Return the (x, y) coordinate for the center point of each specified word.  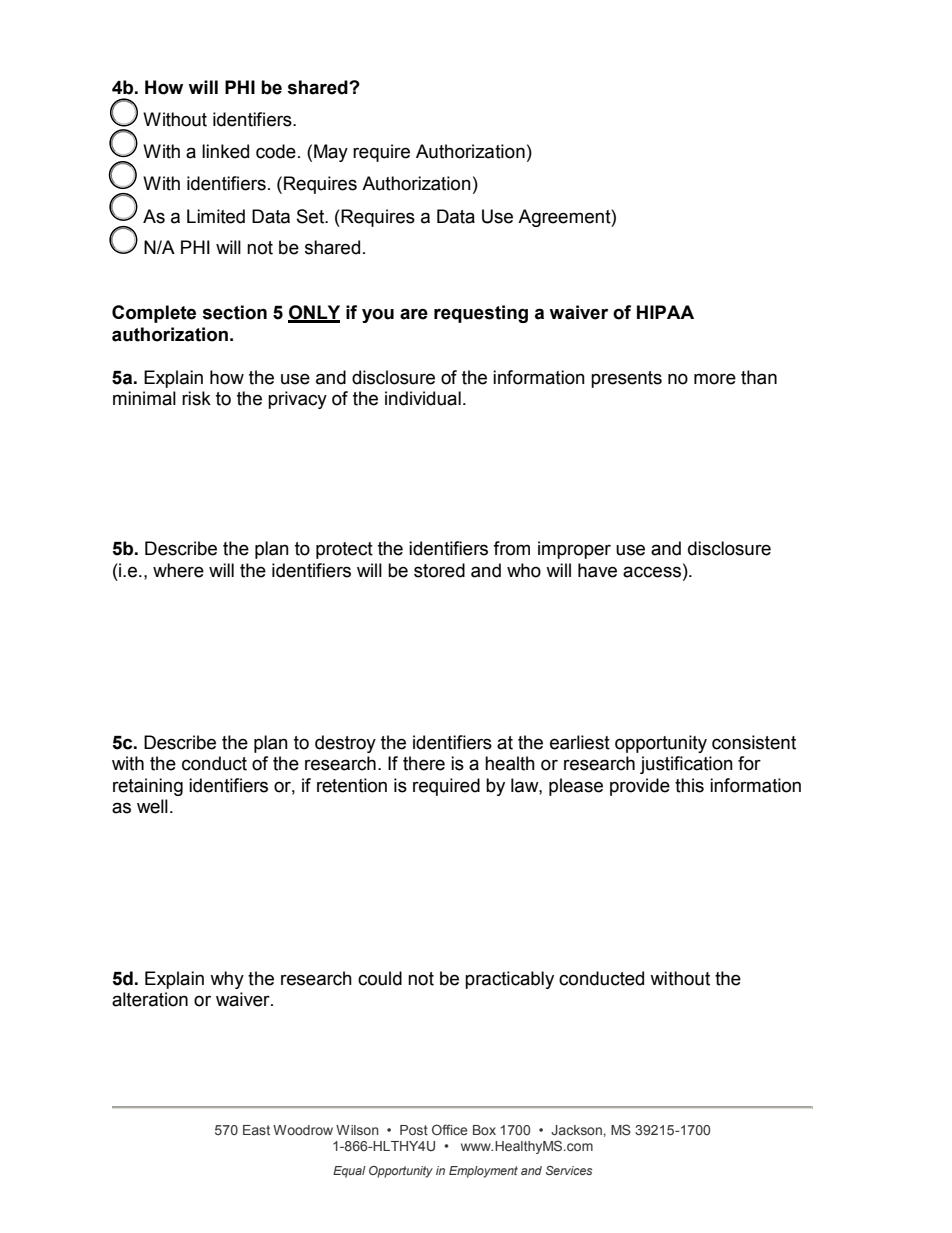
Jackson (576, 1130)
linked (225, 151)
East (256, 1130)
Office (450, 1129)
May (331, 153)
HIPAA (665, 312)
